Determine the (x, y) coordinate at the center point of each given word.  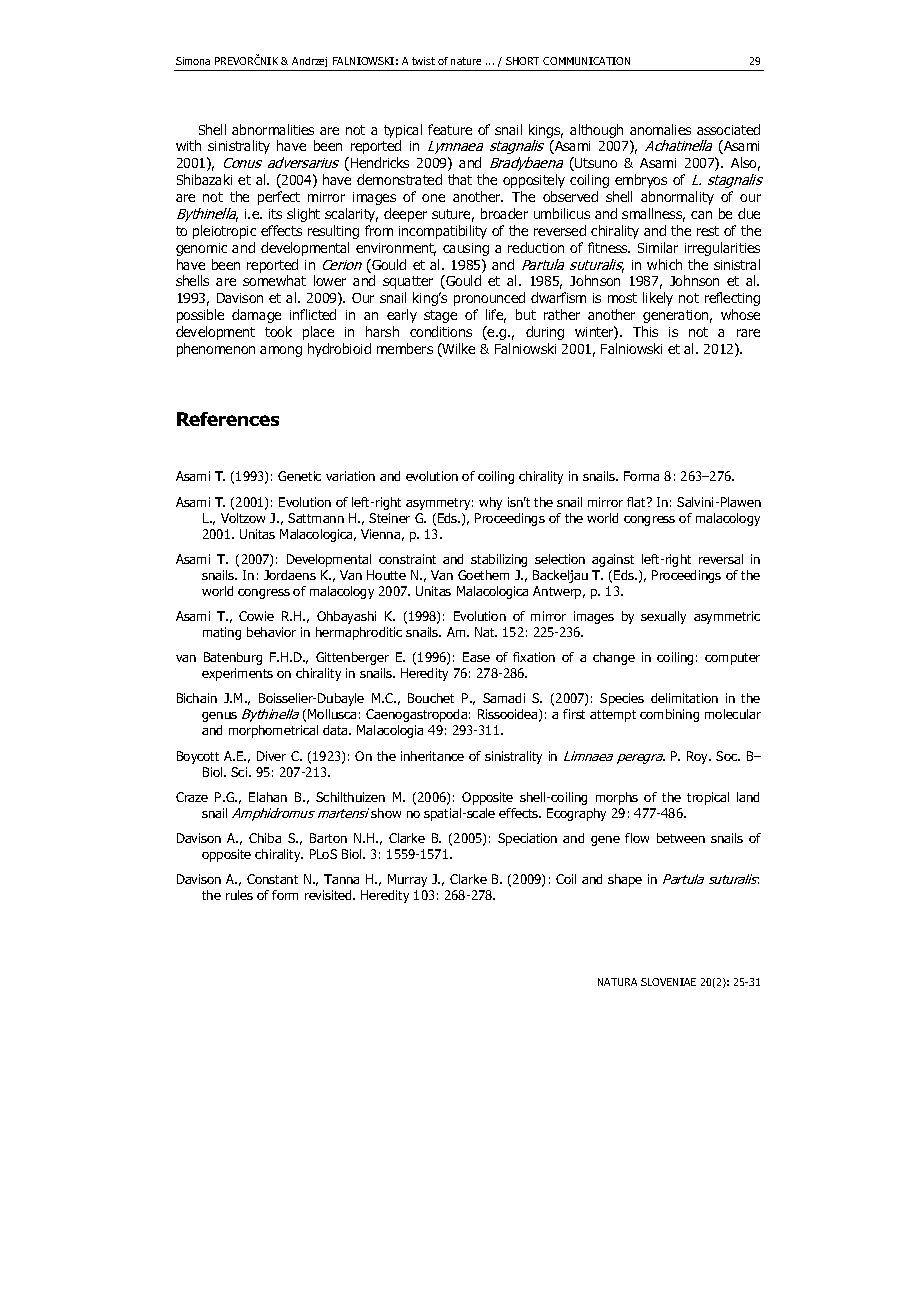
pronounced (489, 299)
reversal (721, 559)
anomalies (660, 129)
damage (256, 316)
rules (239, 895)
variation (350, 476)
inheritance (432, 756)
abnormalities (273, 129)
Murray (407, 880)
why (490, 503)
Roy (699, 757)
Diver (271, 756)
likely (658, 299)
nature (466, 61)
